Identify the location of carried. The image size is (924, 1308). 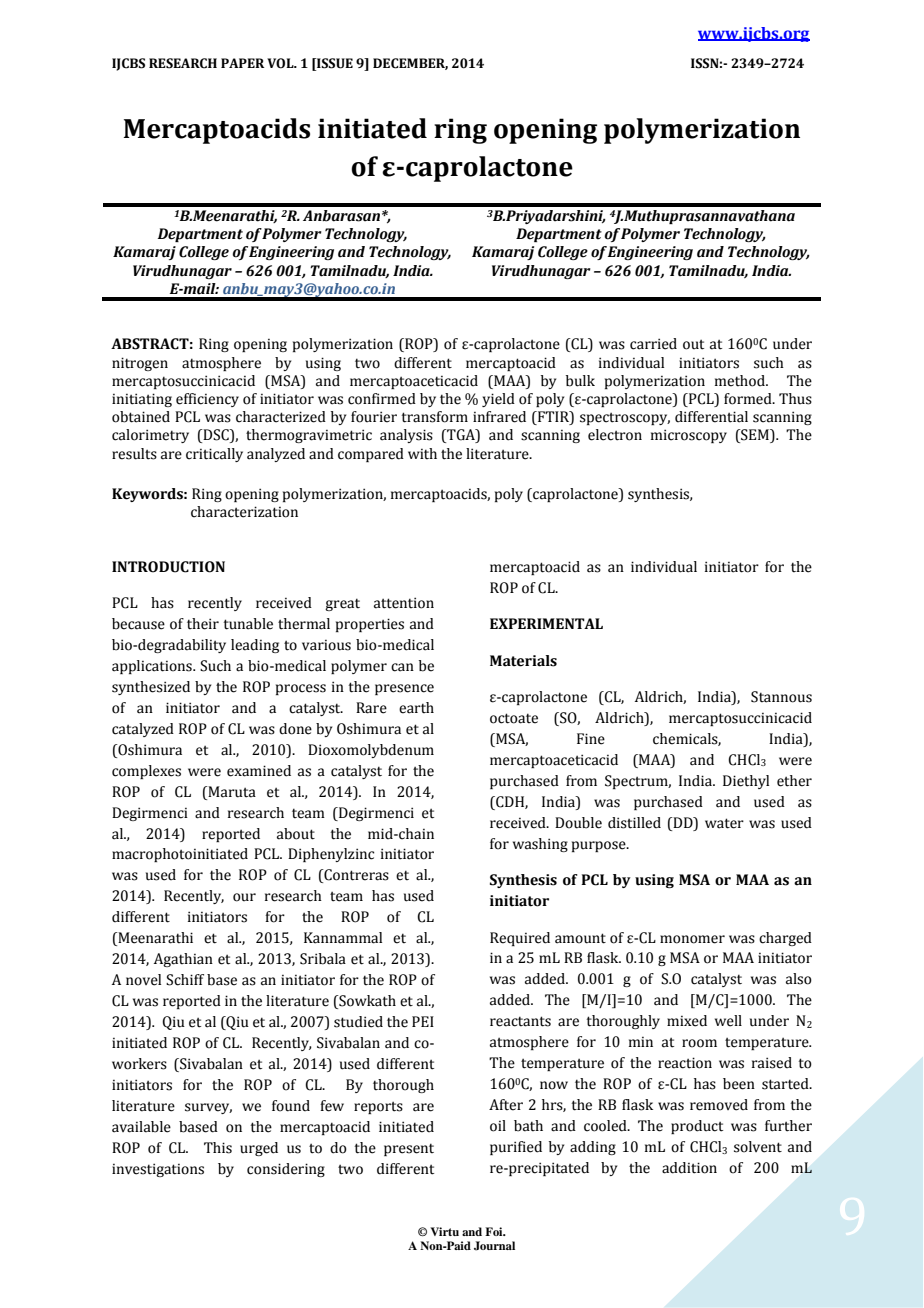
(653, 344).
